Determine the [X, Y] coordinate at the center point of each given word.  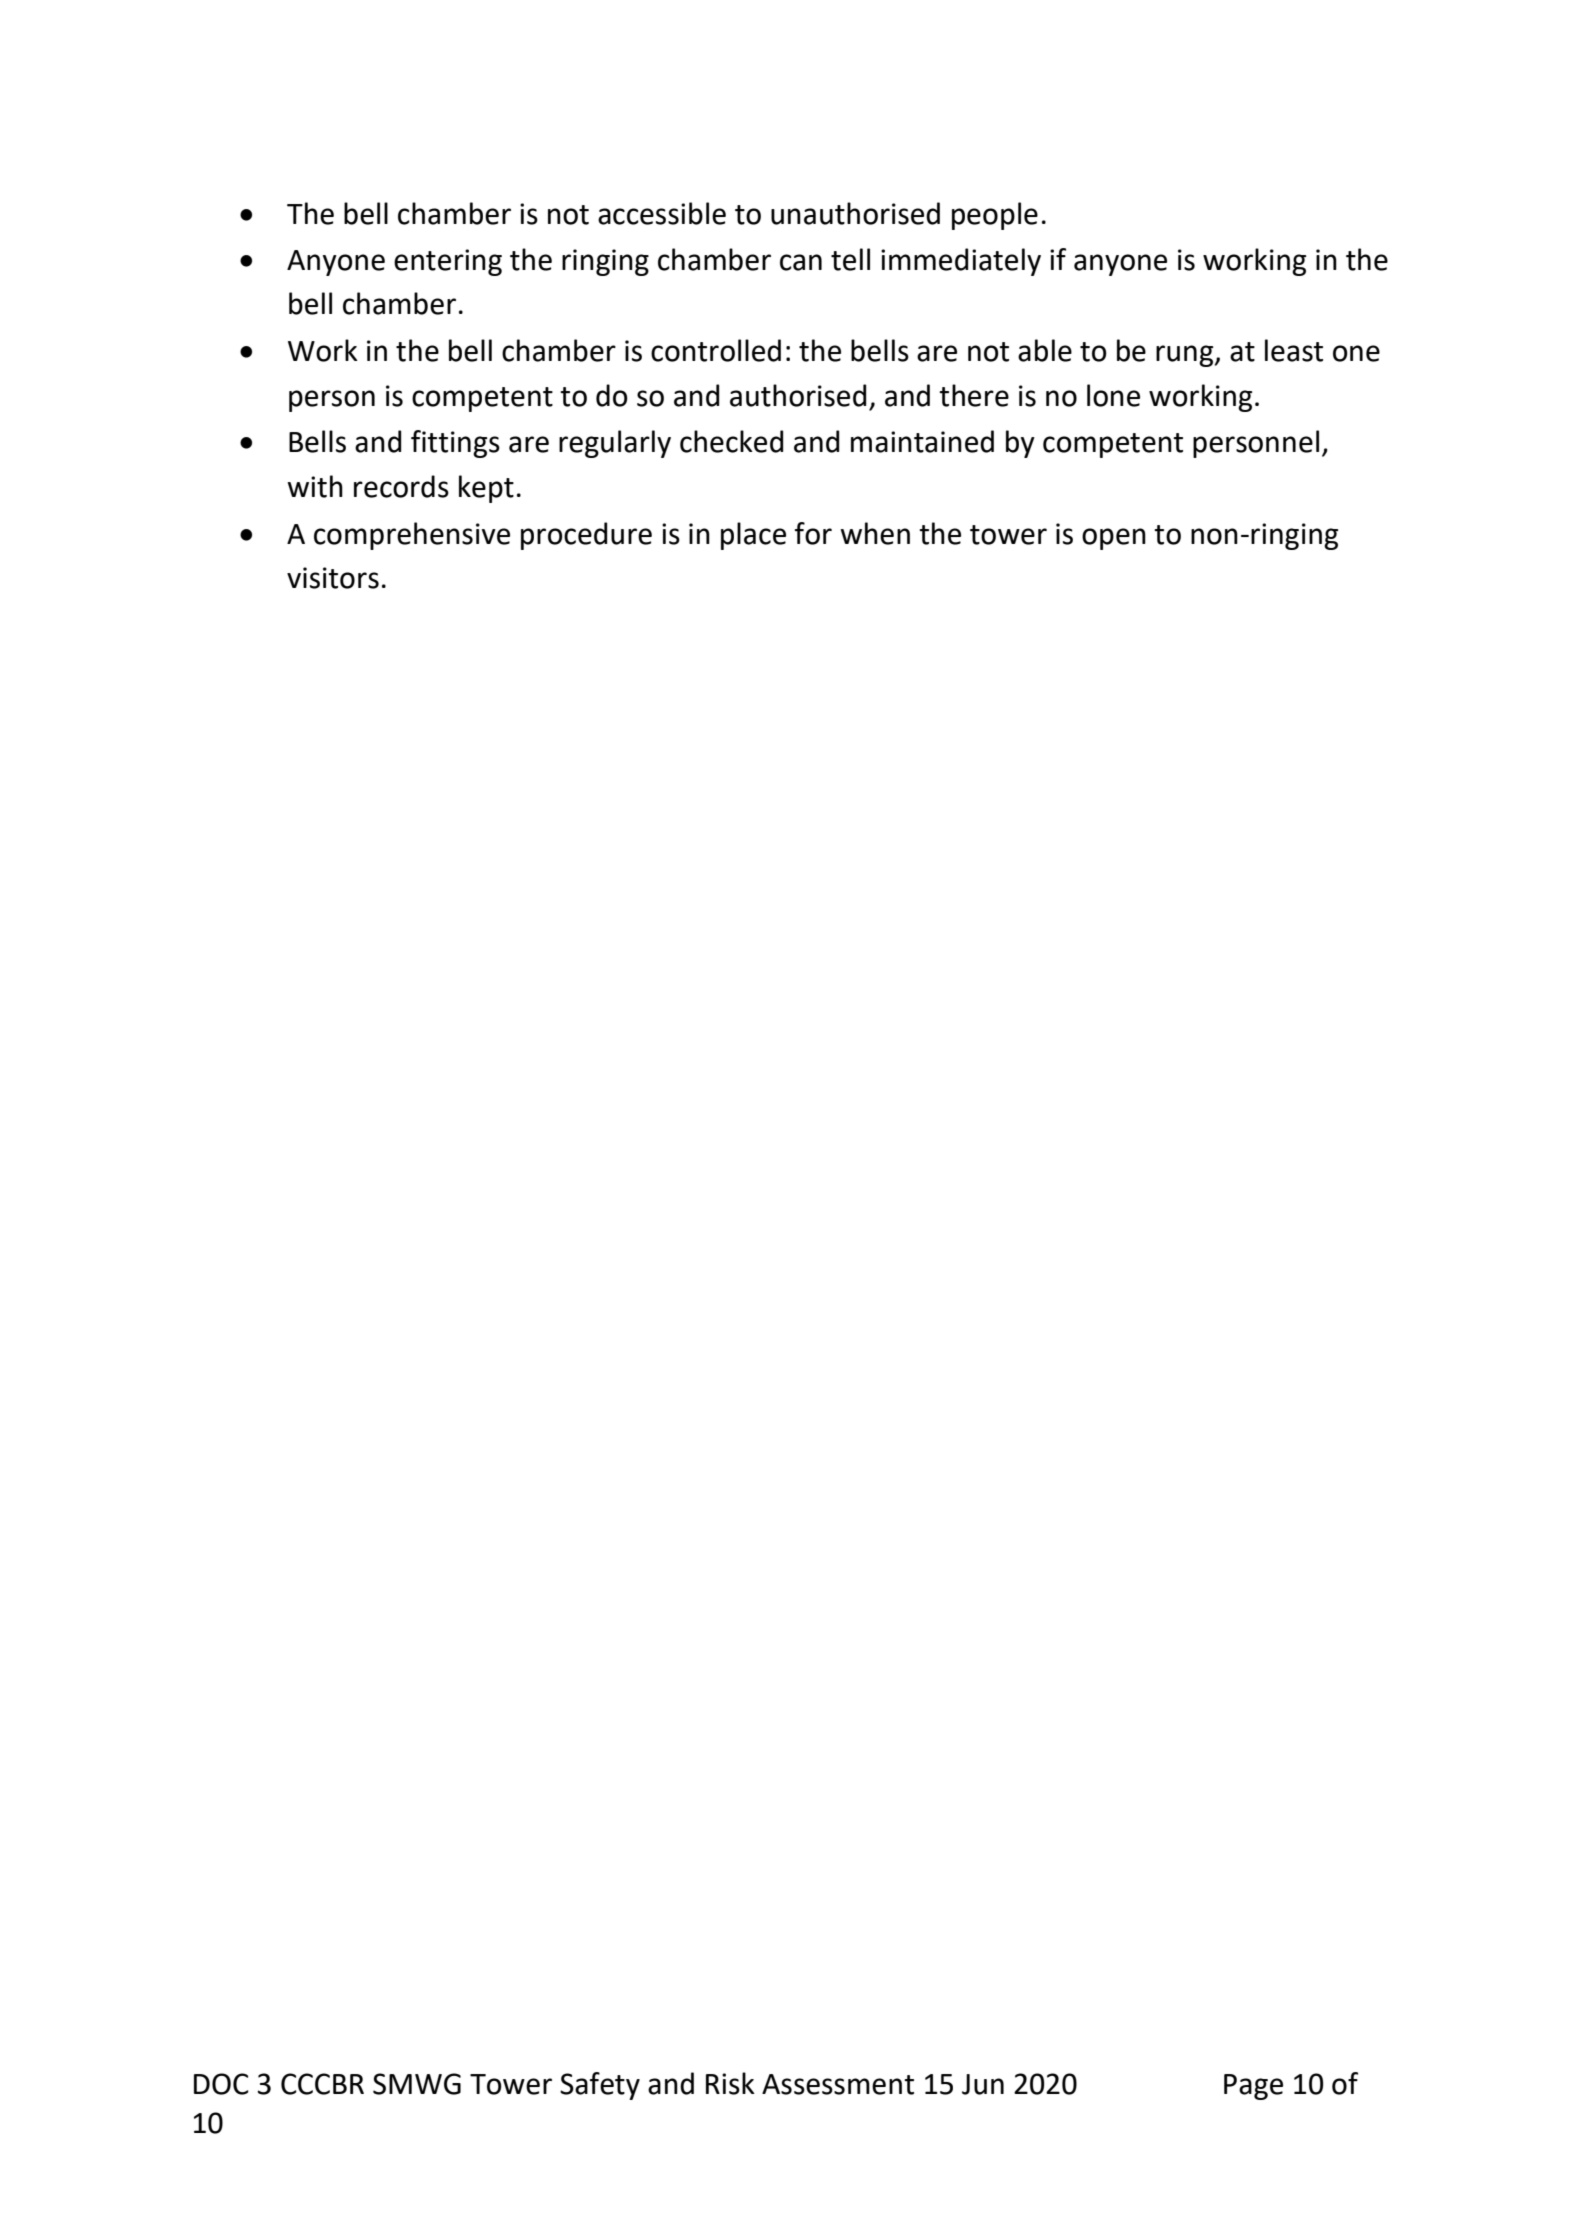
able [1045, 350]
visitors [333, 578]
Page [1253, 2087]
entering [448, 262]
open [1114, 539]
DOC [221, 2084]
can [801, 262]
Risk [730, 2083]
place [753, 536]
